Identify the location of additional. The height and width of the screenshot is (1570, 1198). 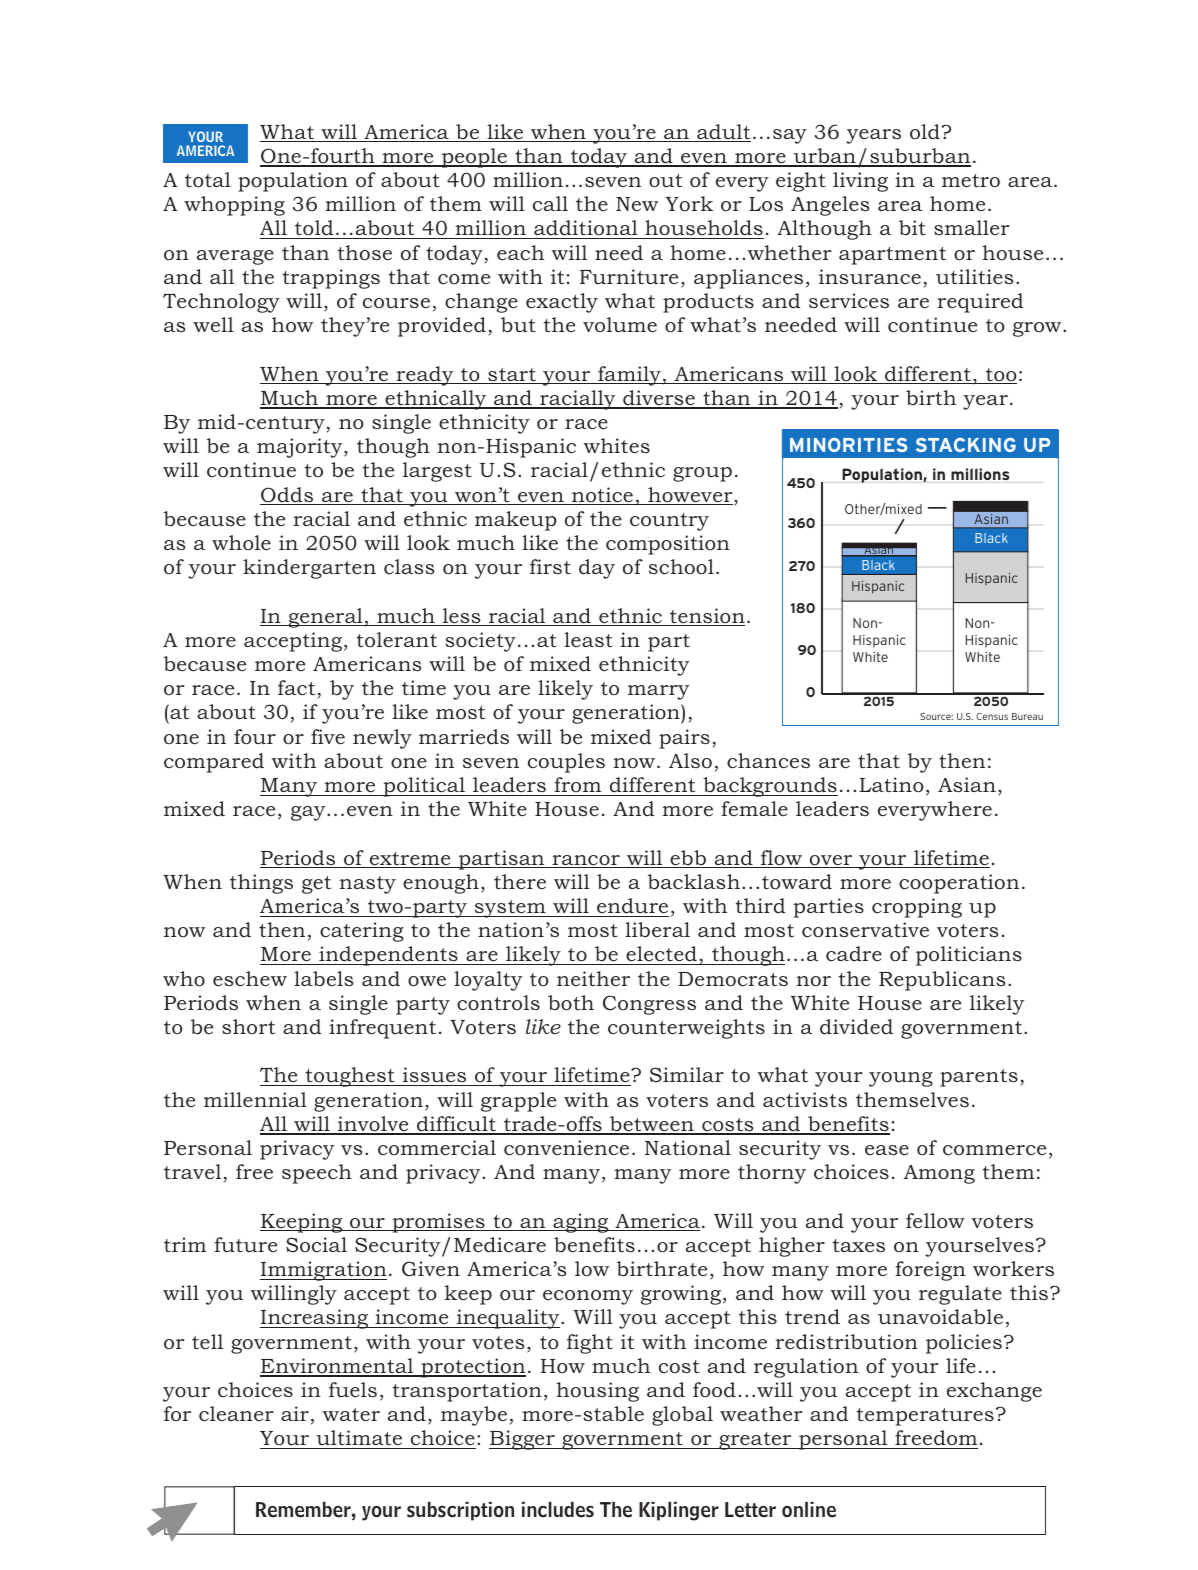
(586, 229).
